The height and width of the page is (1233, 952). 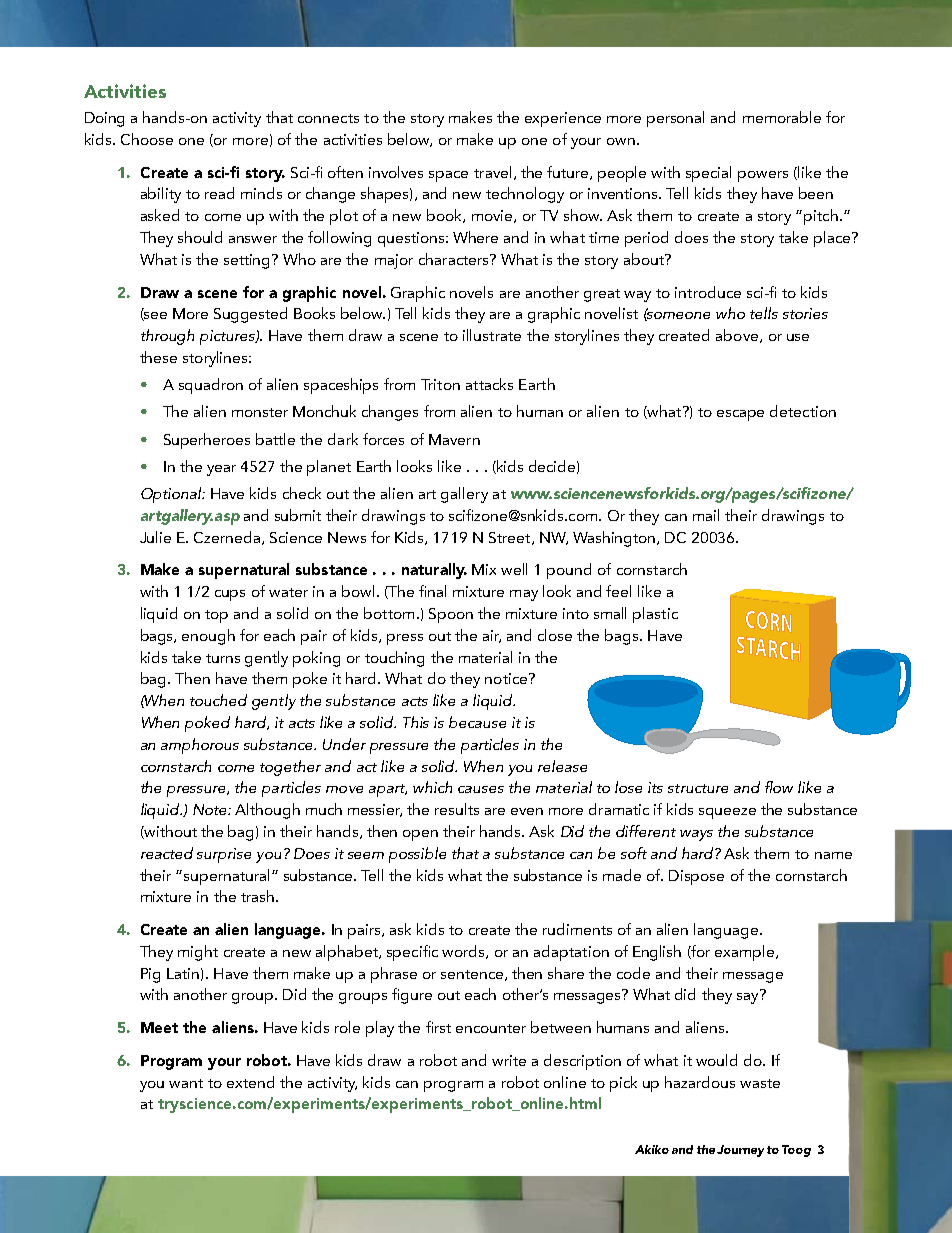 I want to click on Spoon, so click(x=451, y=615).
